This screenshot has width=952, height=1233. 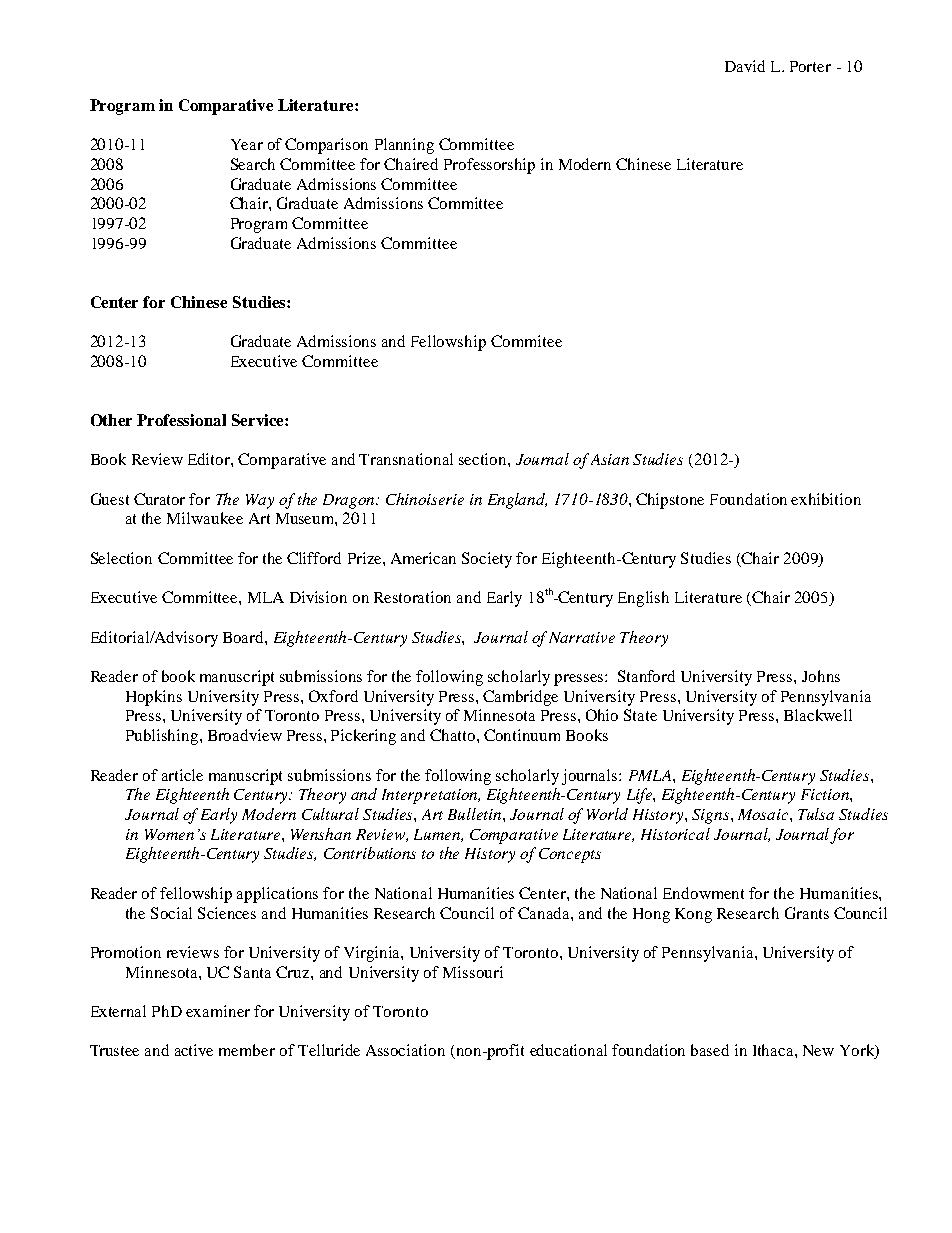 What do you see at coordinates (218, 1011) in the screenshot?
I see `examiner` at bounding box center [218, 1011].
